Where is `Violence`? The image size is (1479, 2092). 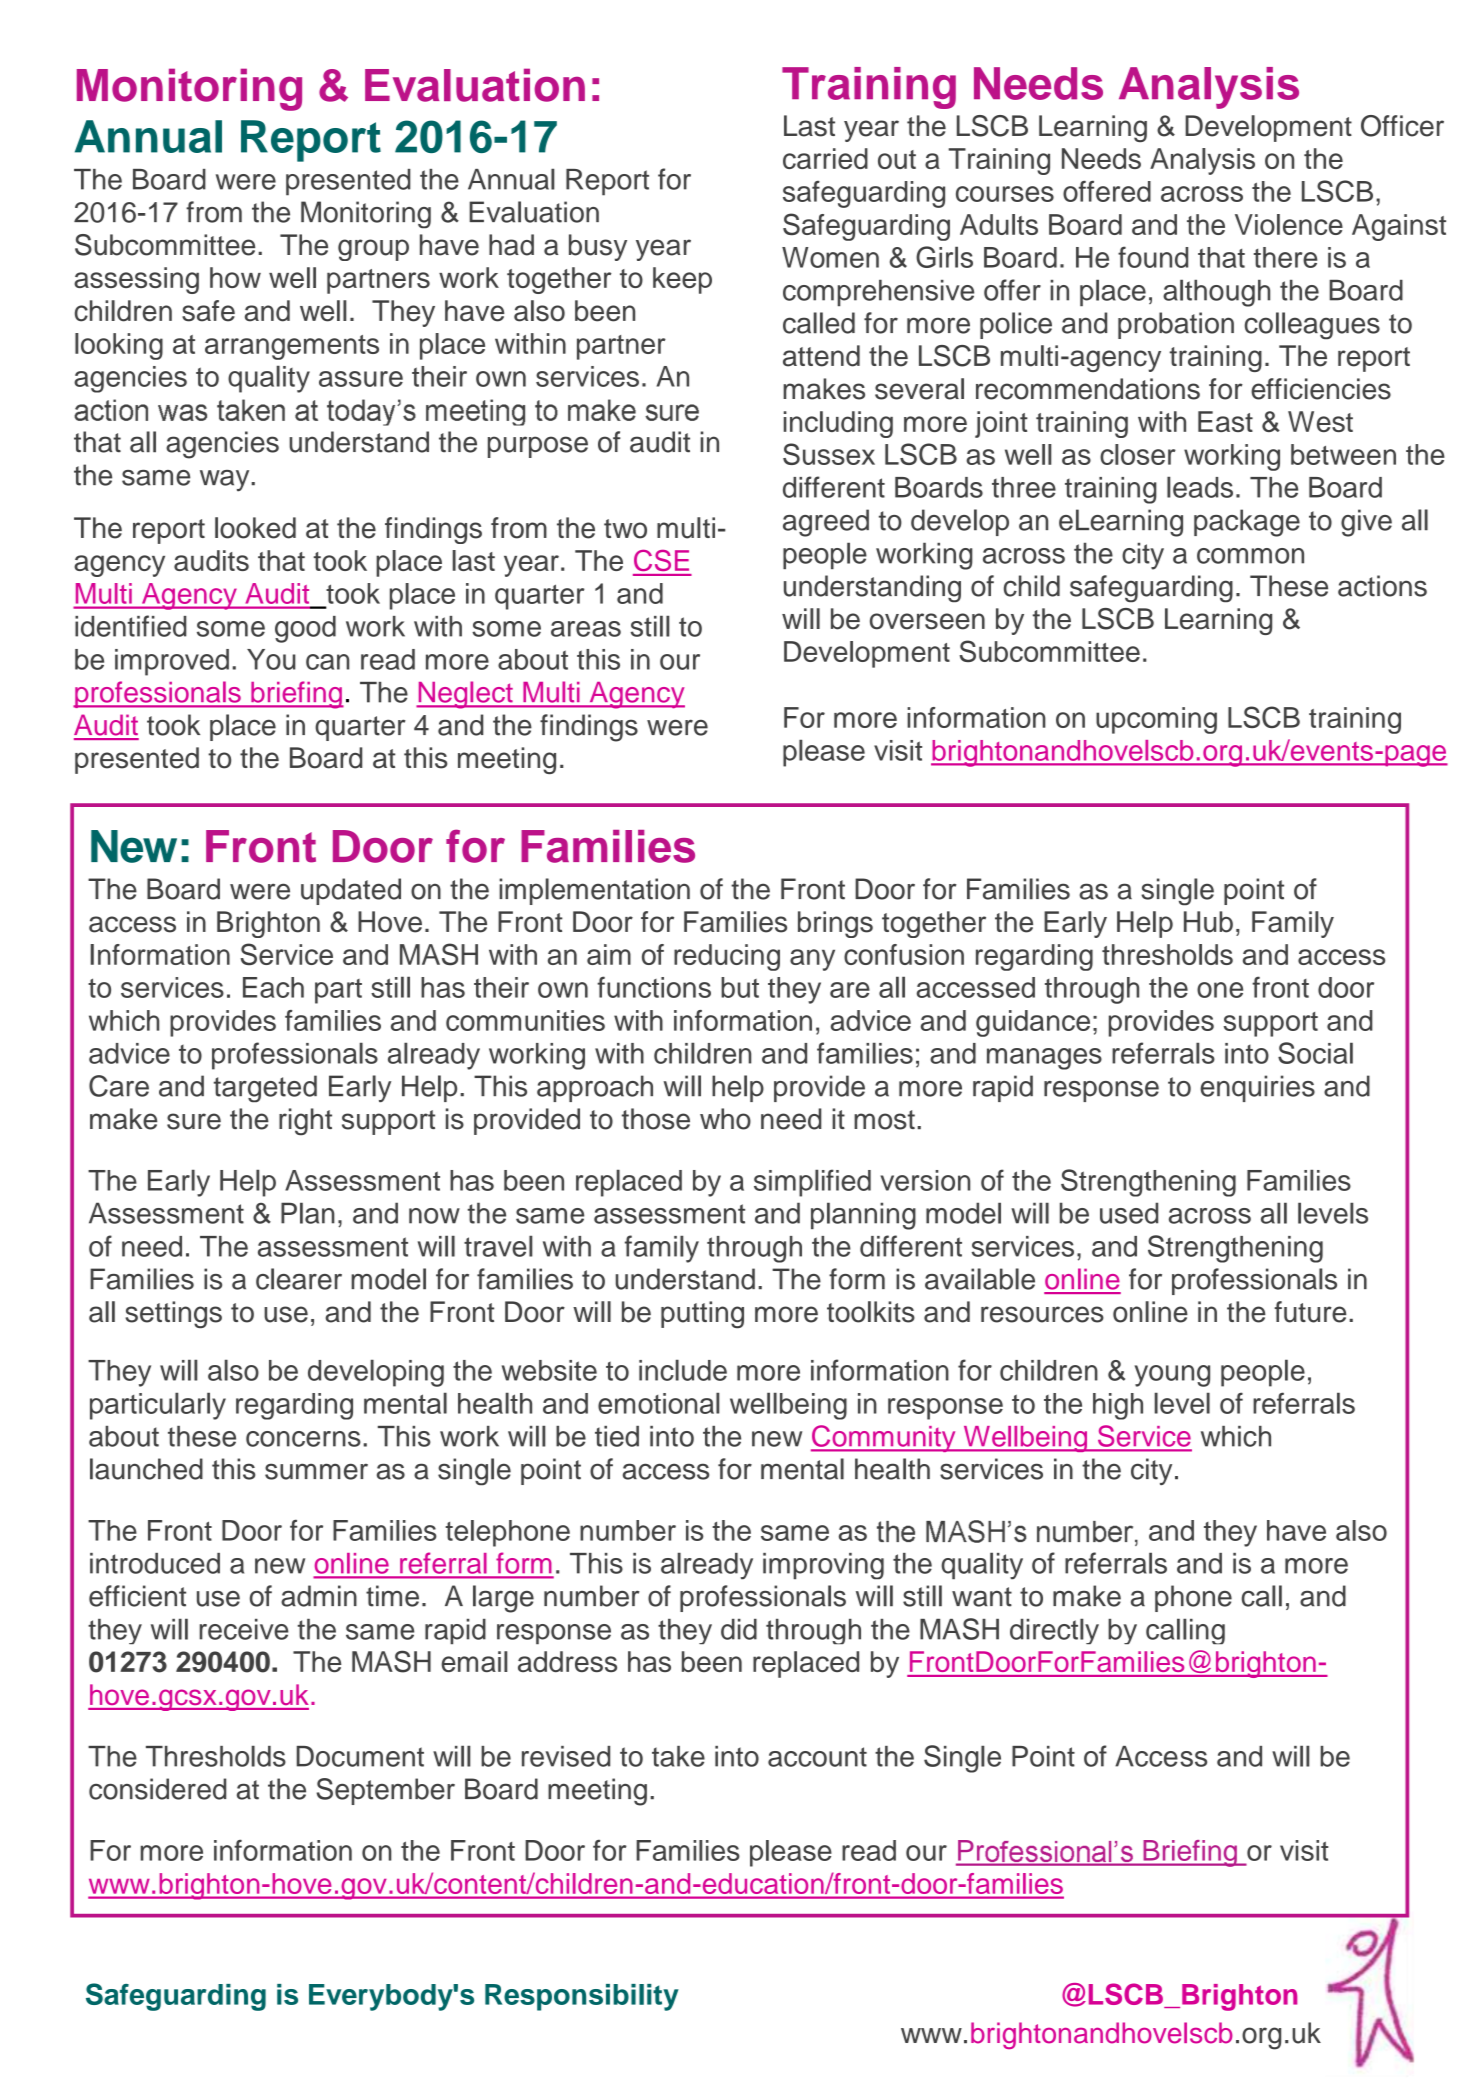
Violence is located at coordinates (1289, 224).
